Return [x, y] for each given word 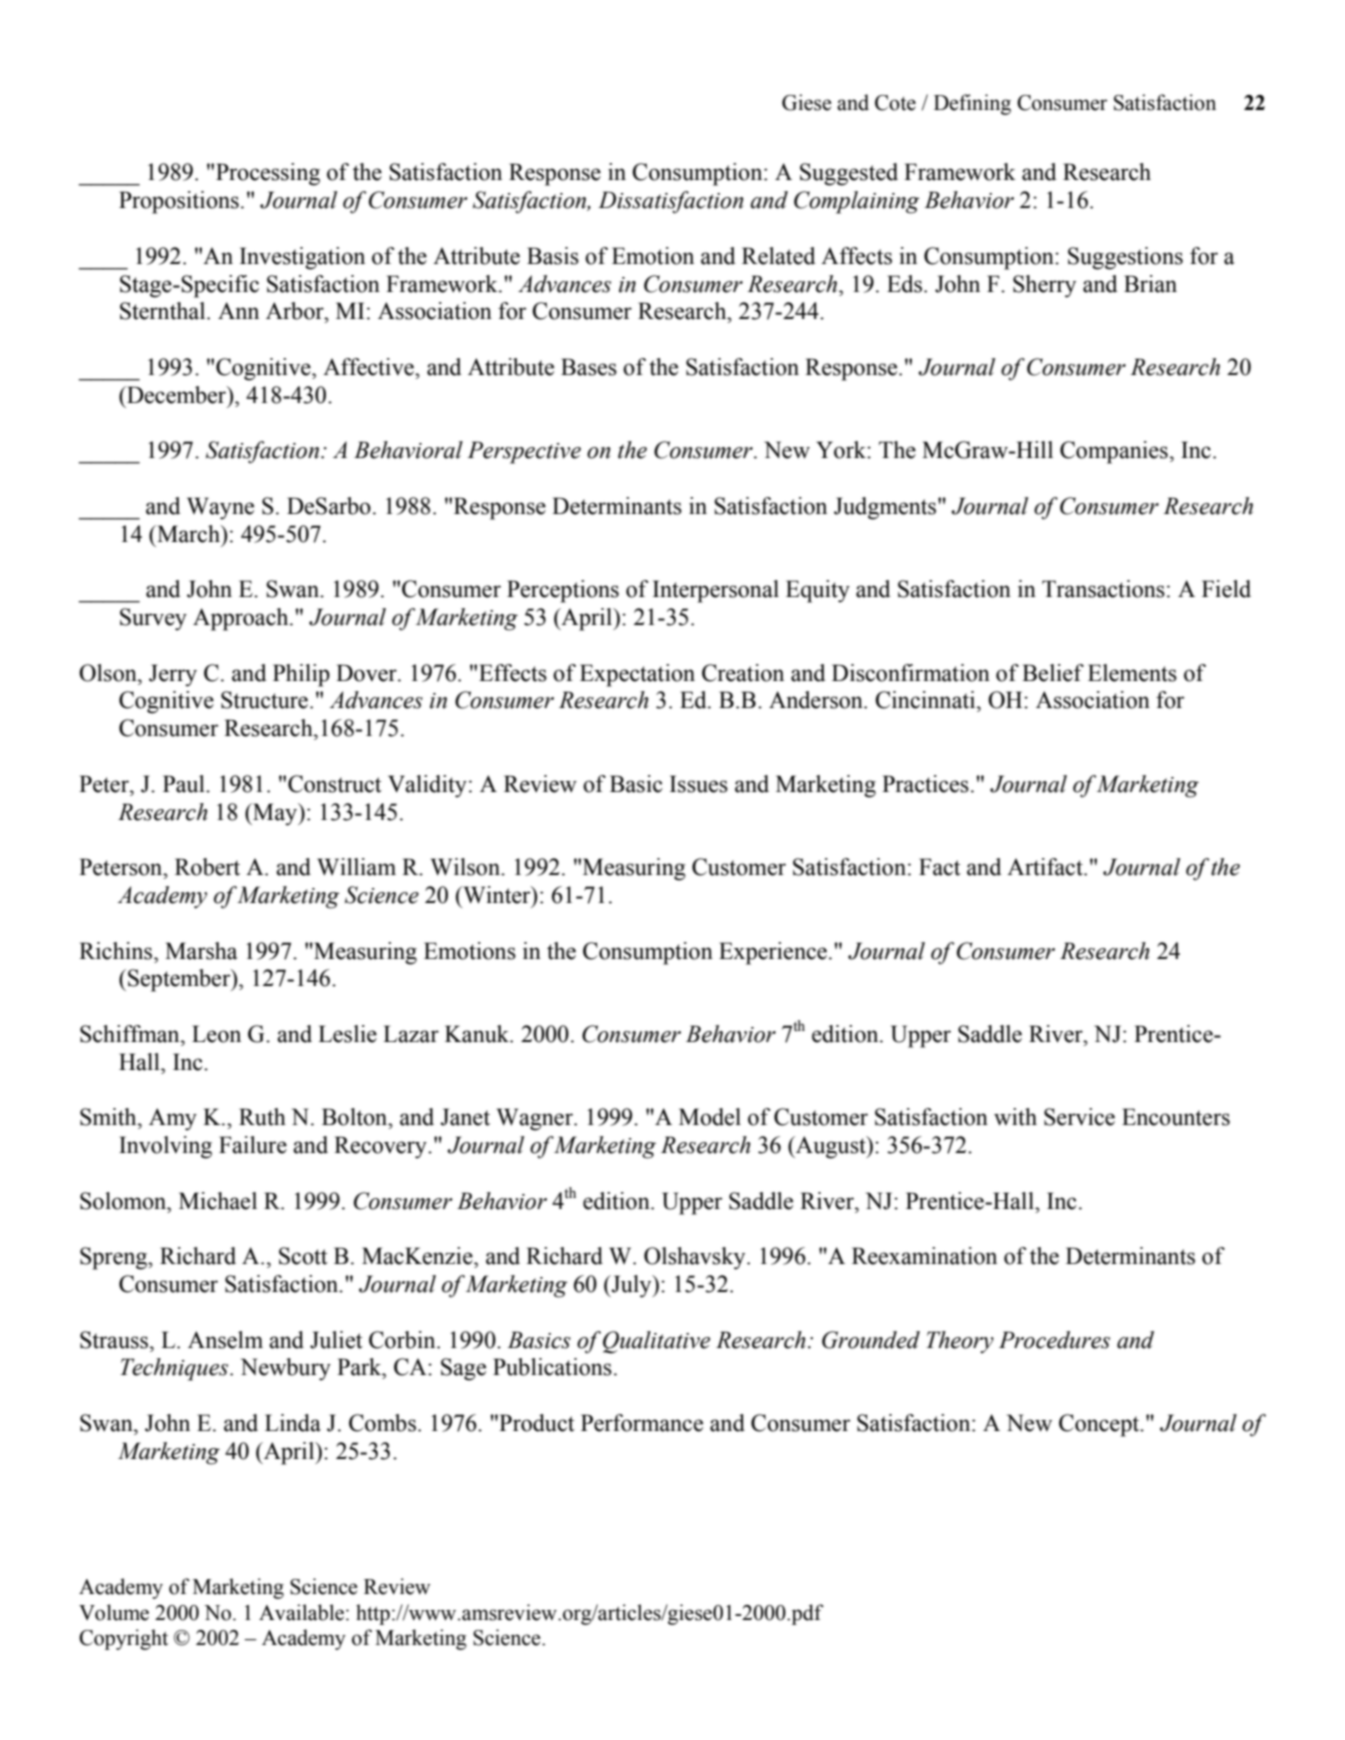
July [631, 1286]
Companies [1114, 452]
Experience [773, 953]
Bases [589, 367]
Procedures [1054, 1340]
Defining [972, 104]
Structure [266, 700]
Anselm [225, 1340]
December [177, 395]
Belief [1053, 673]
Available [301, 1612]
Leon [216, 1034]
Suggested [849, 174]
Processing [268, 174]
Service [1079, 1117]
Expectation [637, 675]
